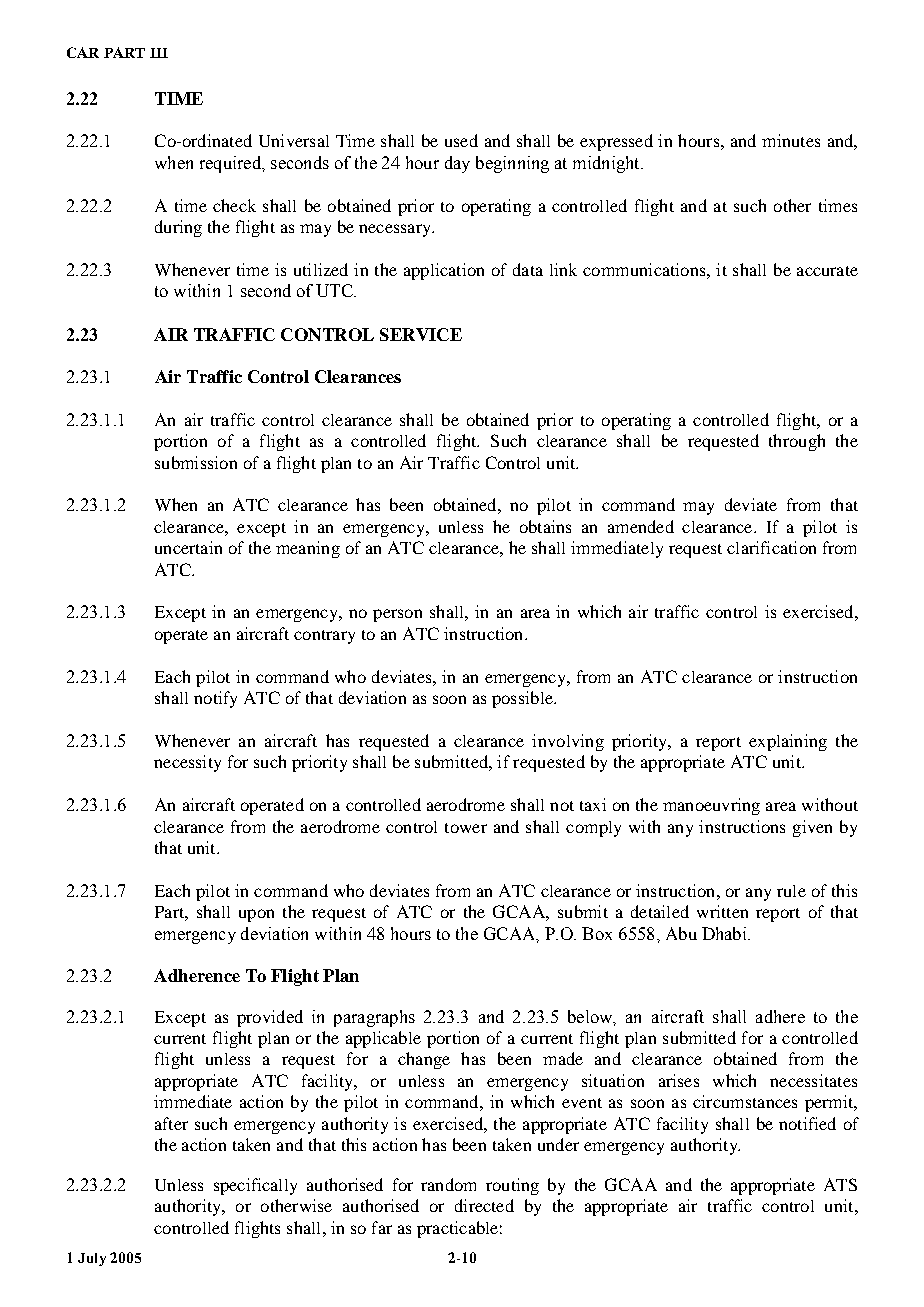  What do you see at coordinates (397, 615) in the page?
I see `person` at bounding box center [397, 615].
